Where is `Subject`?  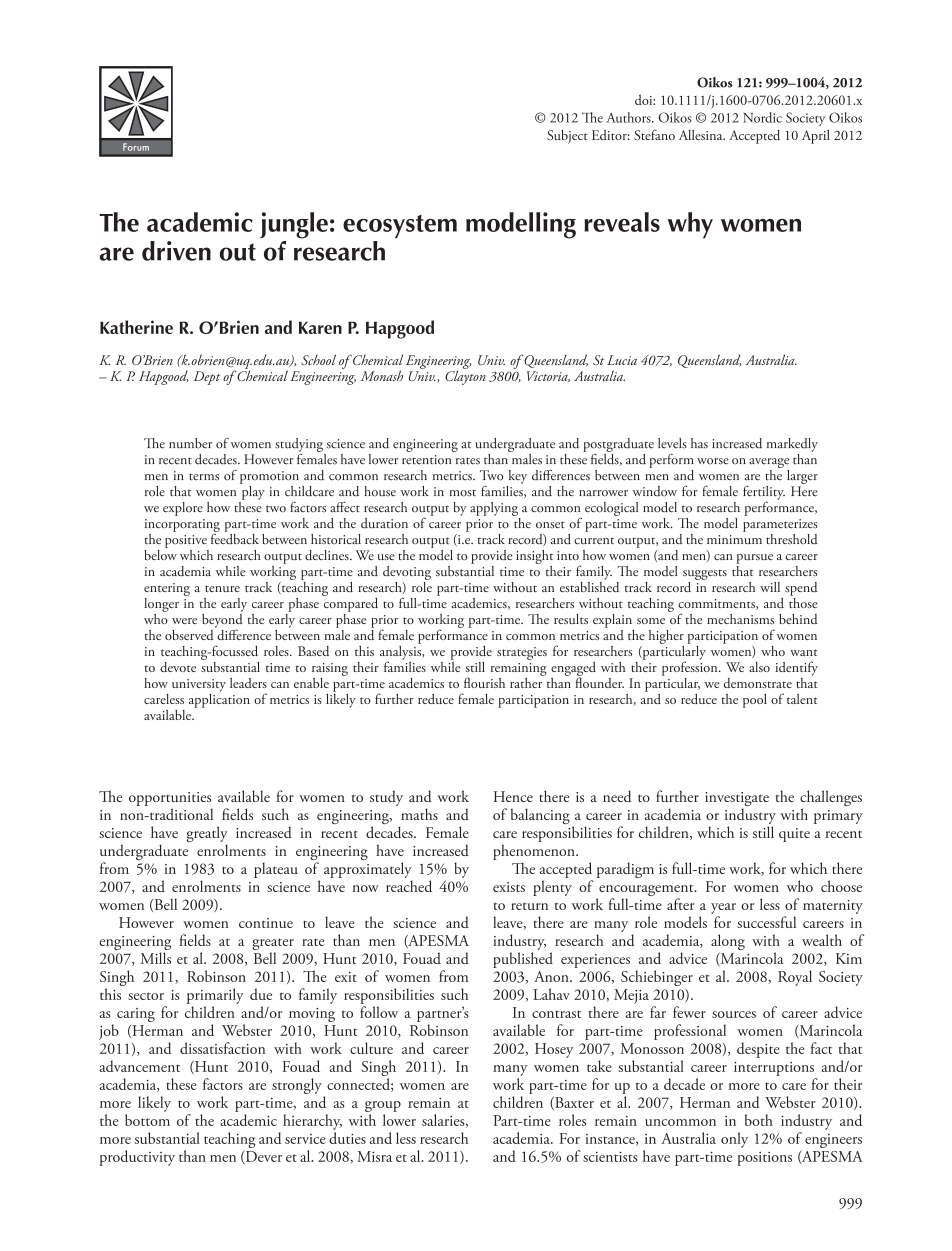
Subject is located at coordinates (567, 137).
